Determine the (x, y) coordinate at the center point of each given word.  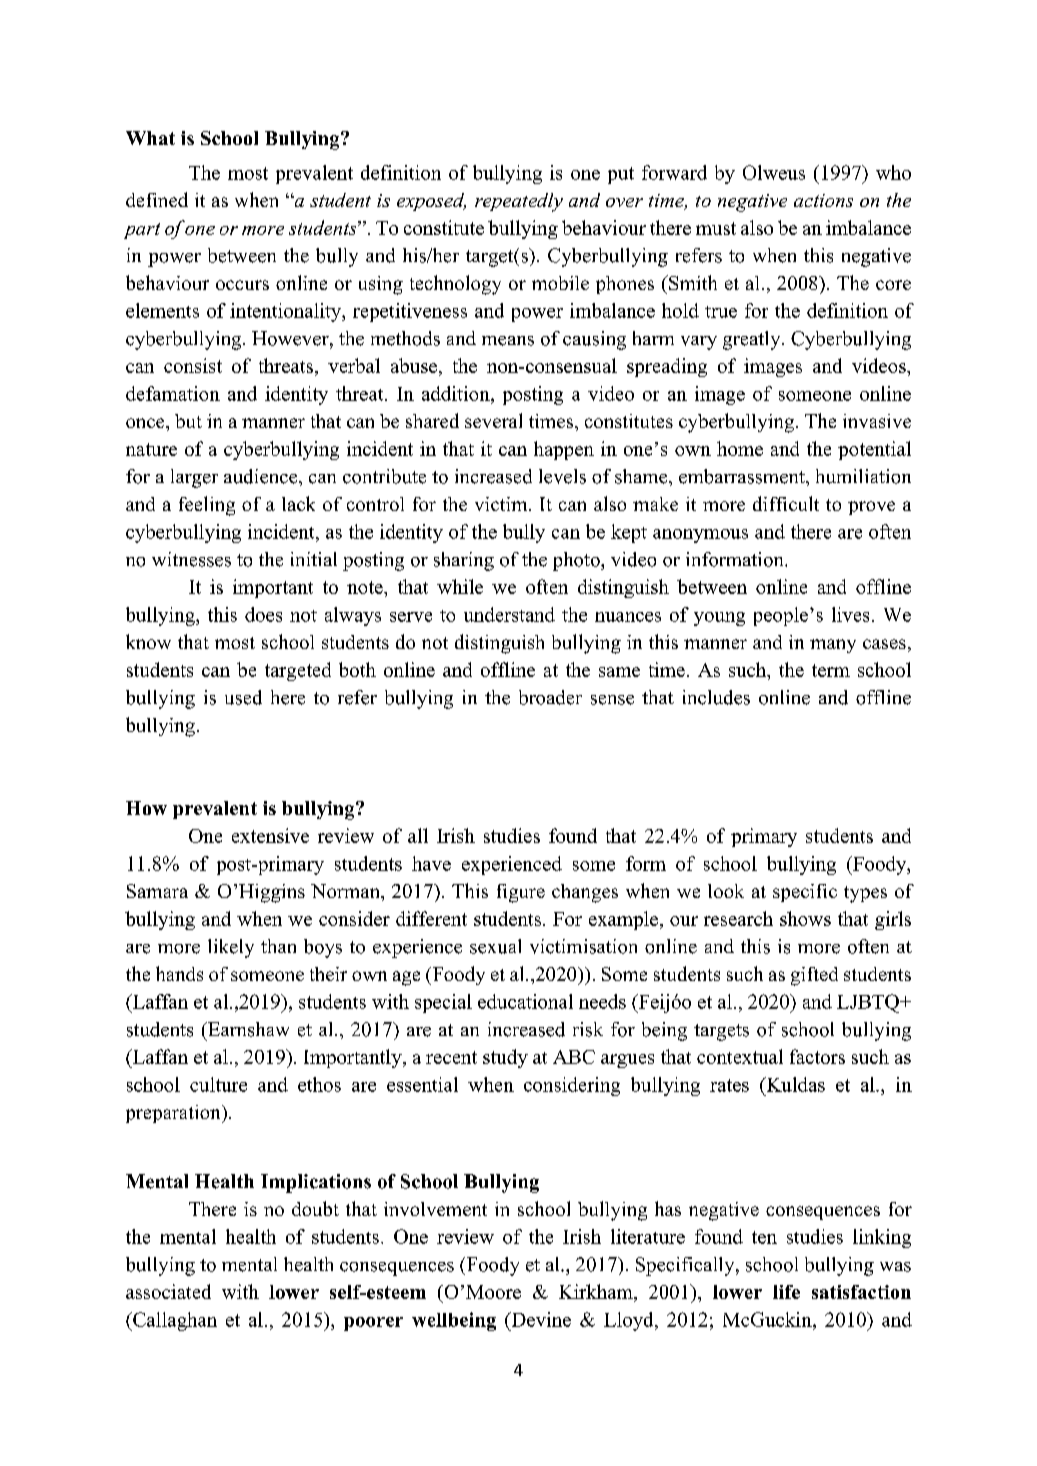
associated (168, 1291)
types (865, 894)
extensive (270, 835)
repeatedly (519, 202)
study (505, 1058)
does (263, 614)
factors (817, 1056)
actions (823, 200)
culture (218, 1084)
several (493, 420)
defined (157, 199)
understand (509, 614)
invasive (877, 421)
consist (193, 365)
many (833, 646)
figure (521, 893)
